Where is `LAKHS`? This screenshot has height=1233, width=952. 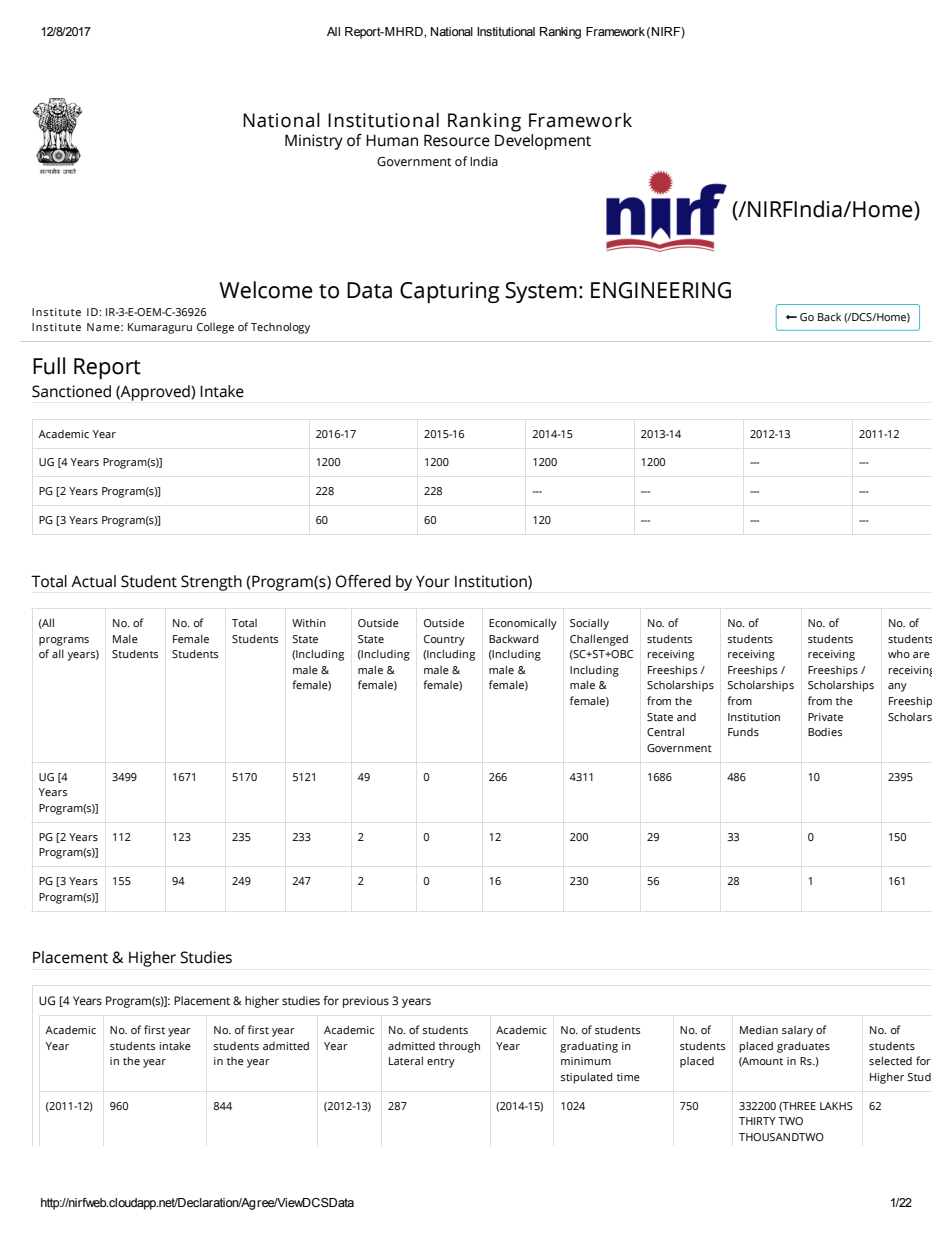
LAKHS is located at coordinates (836, 1106).
